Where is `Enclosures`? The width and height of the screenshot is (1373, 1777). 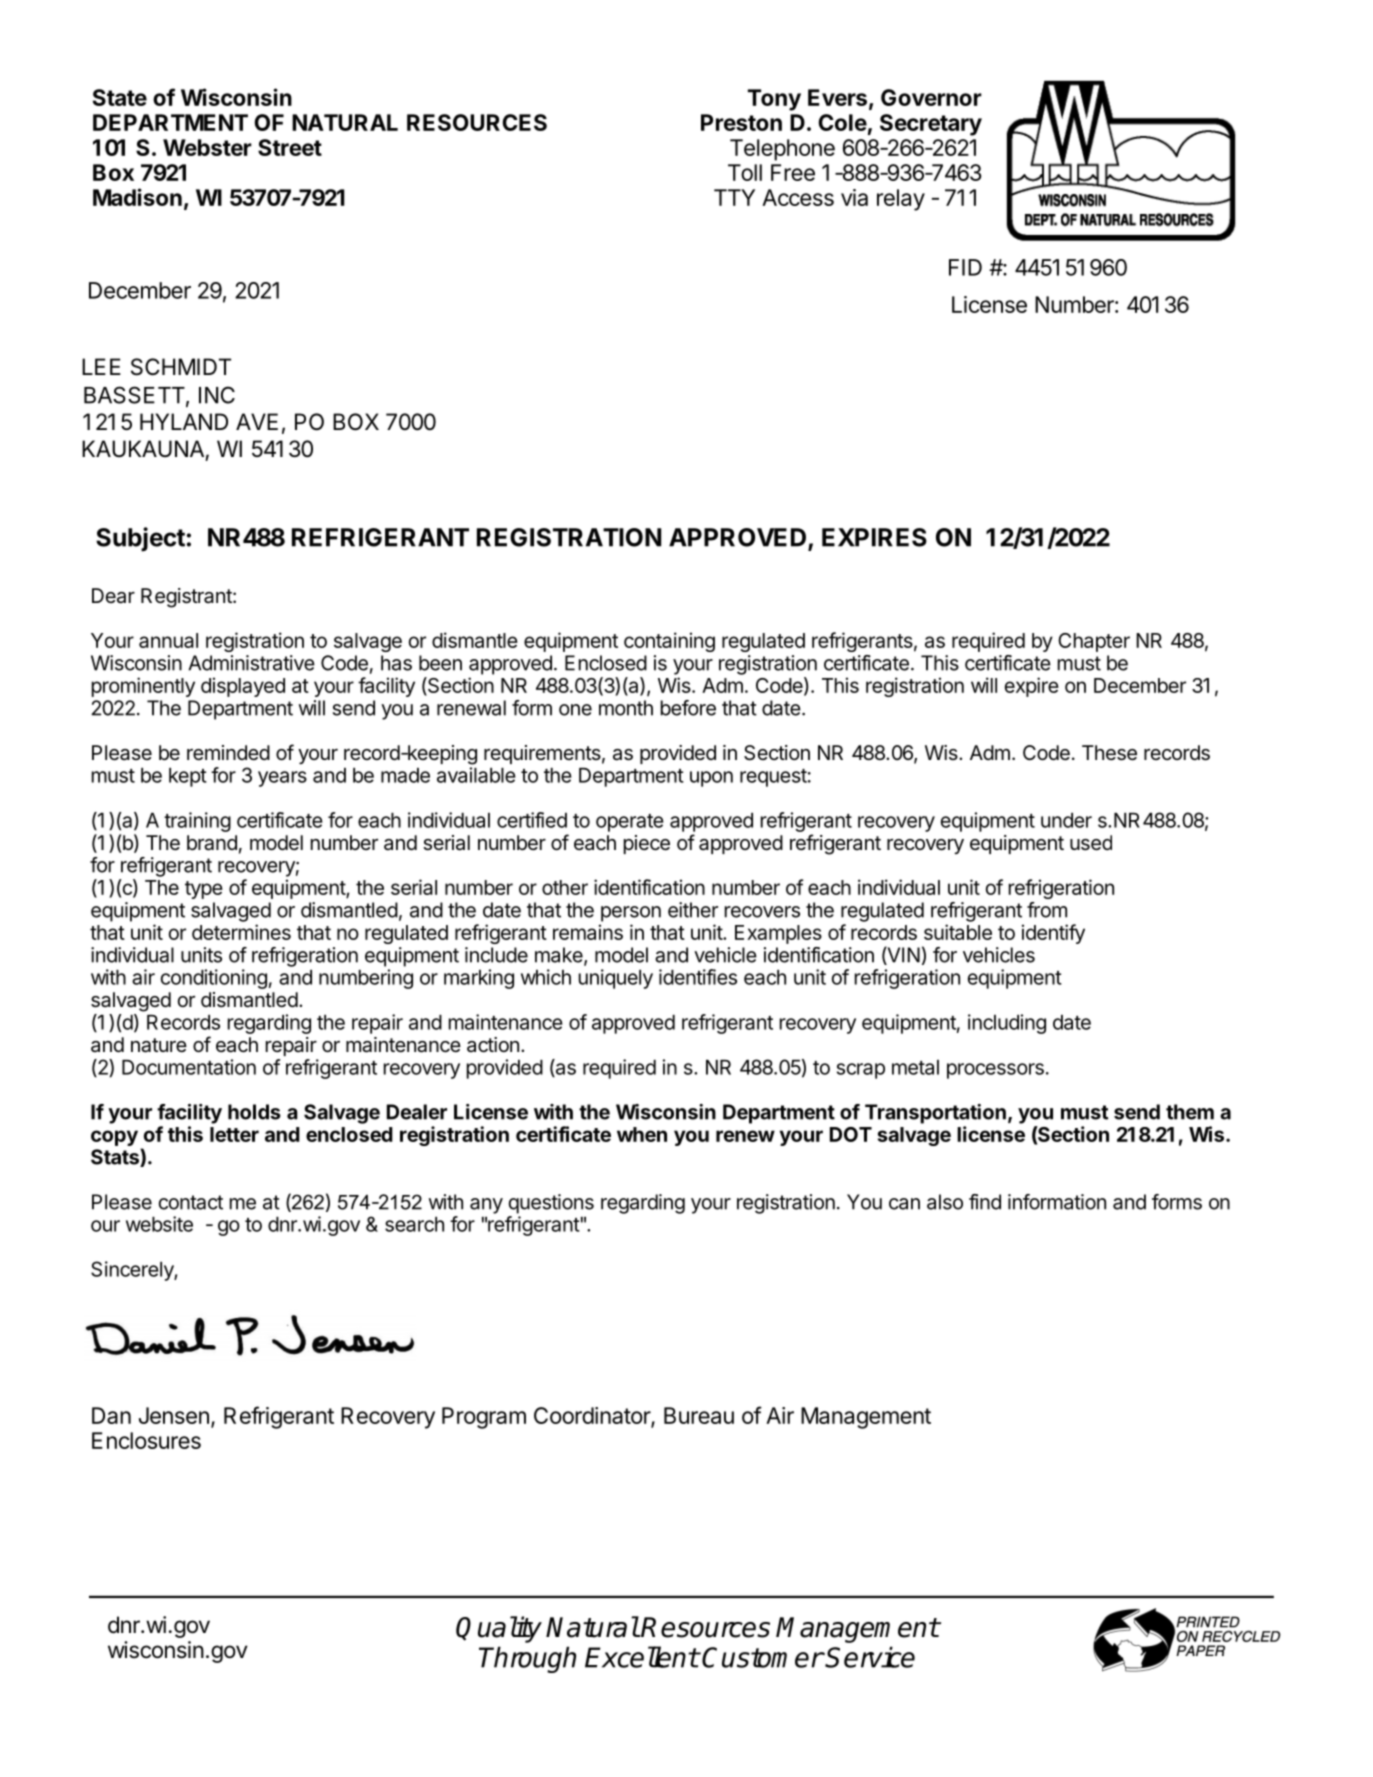 Enclosures is located at coordinates (146, 1440).
